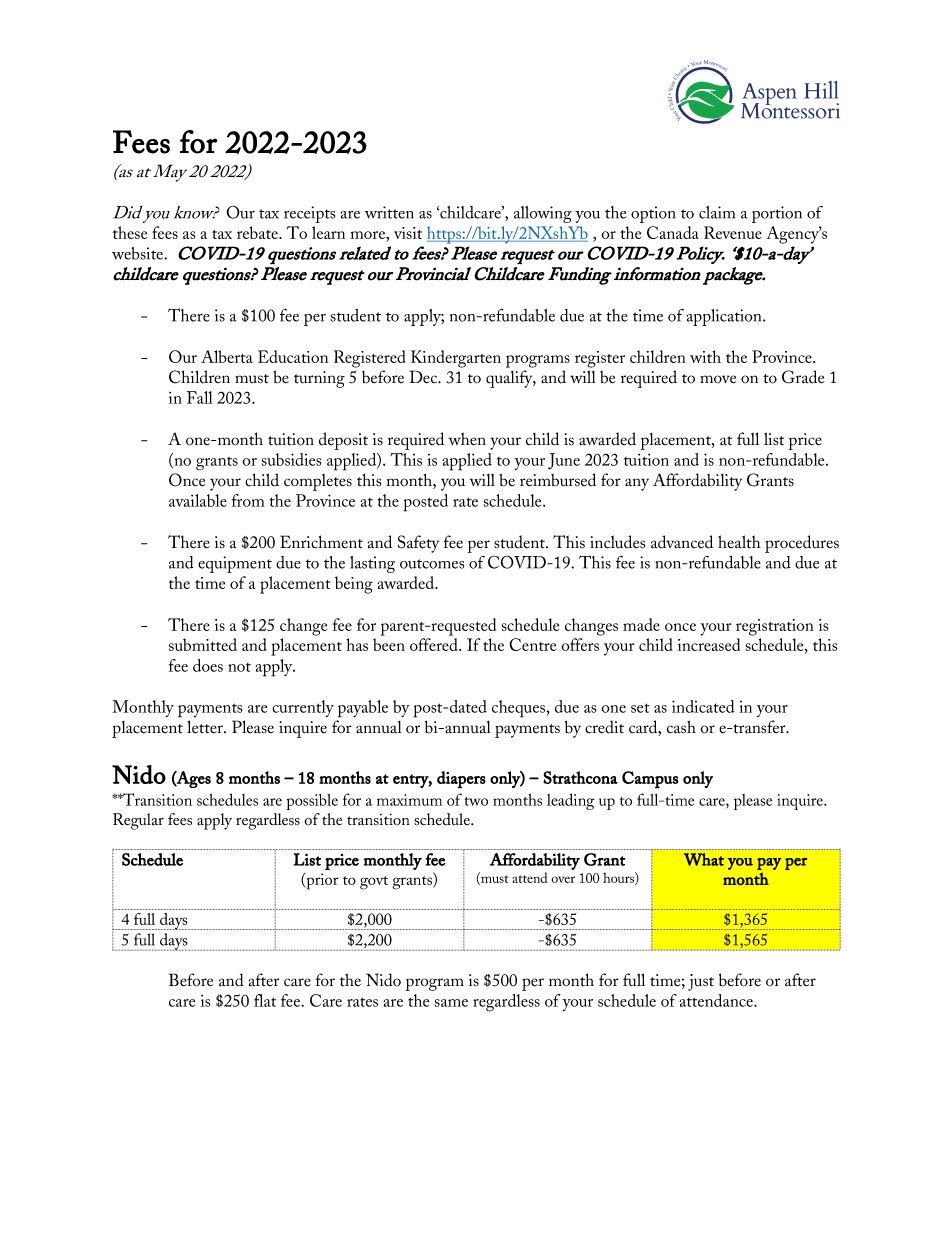  What do you see at coordinates (408, 233) in the screenshot?
I see `visit` at bounding box center [408, 233].
